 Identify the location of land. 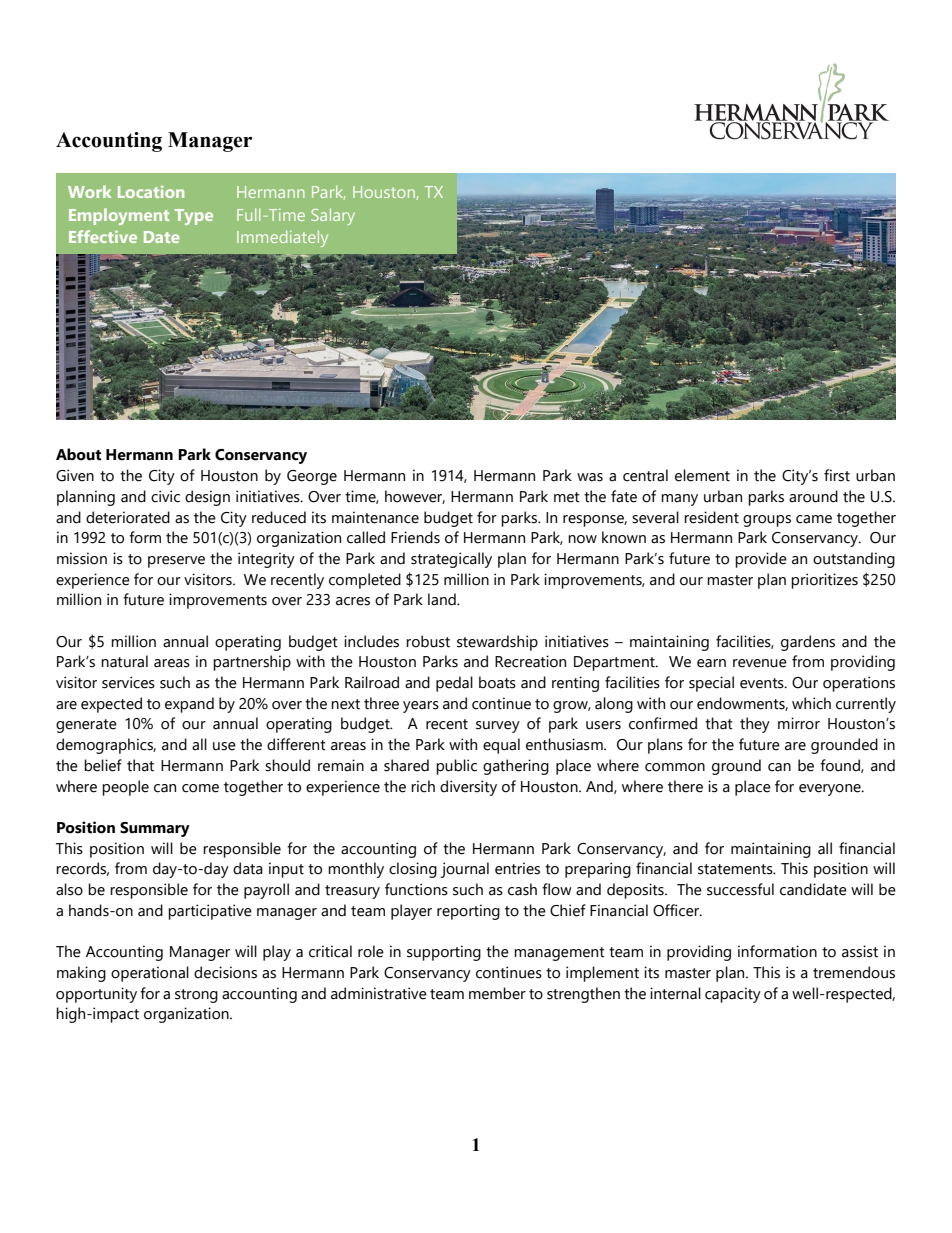
(443, 599).
